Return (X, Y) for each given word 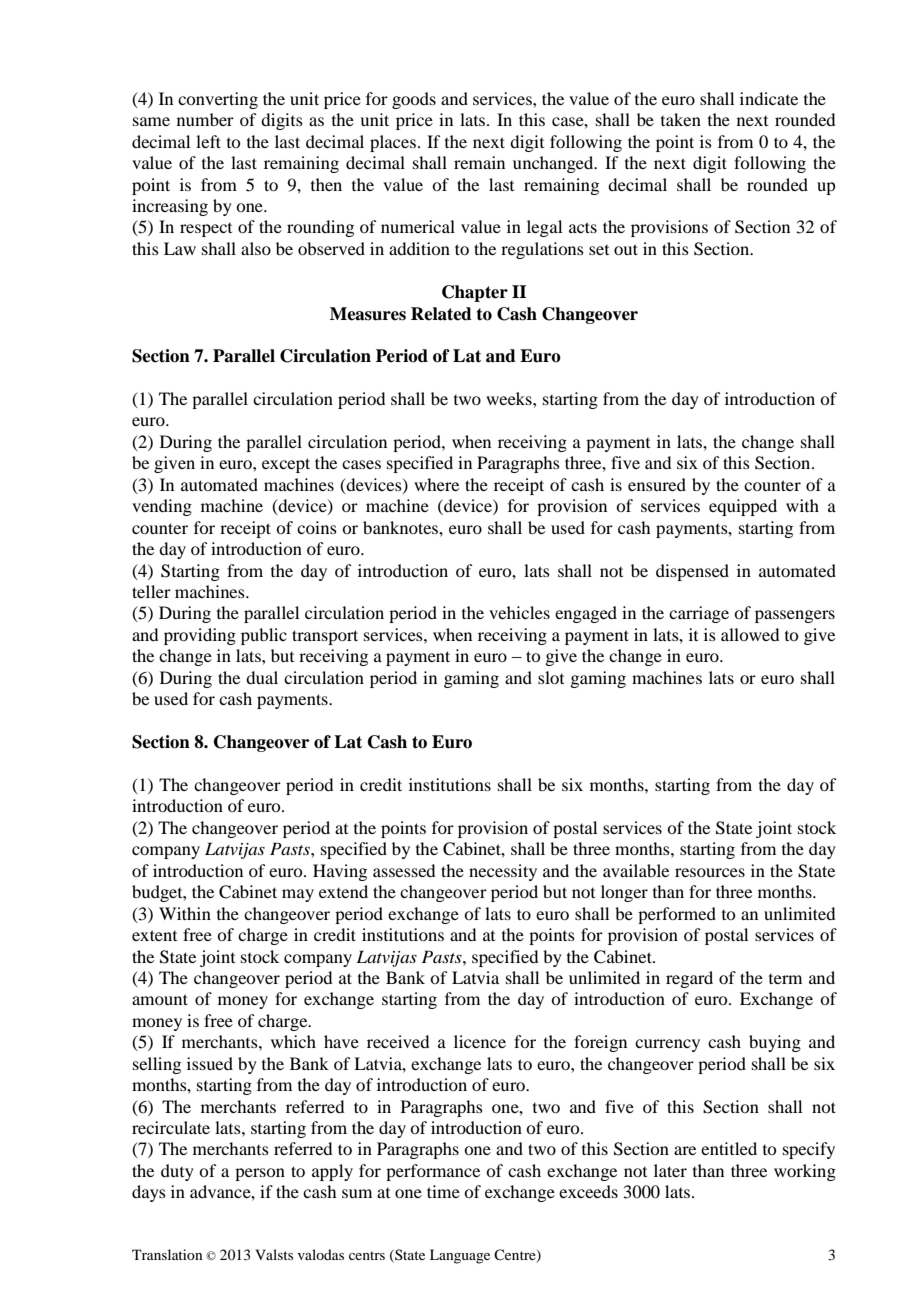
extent (154, 935)
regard (689, 979)
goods (414, 100)
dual (262, 677)
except (286, 465)
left (208, 141)
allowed (750, 634)
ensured (657, 484)
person (260, 1174)
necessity (503, 872)
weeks (510, 398)
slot (551, 677)
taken (681, 119)
